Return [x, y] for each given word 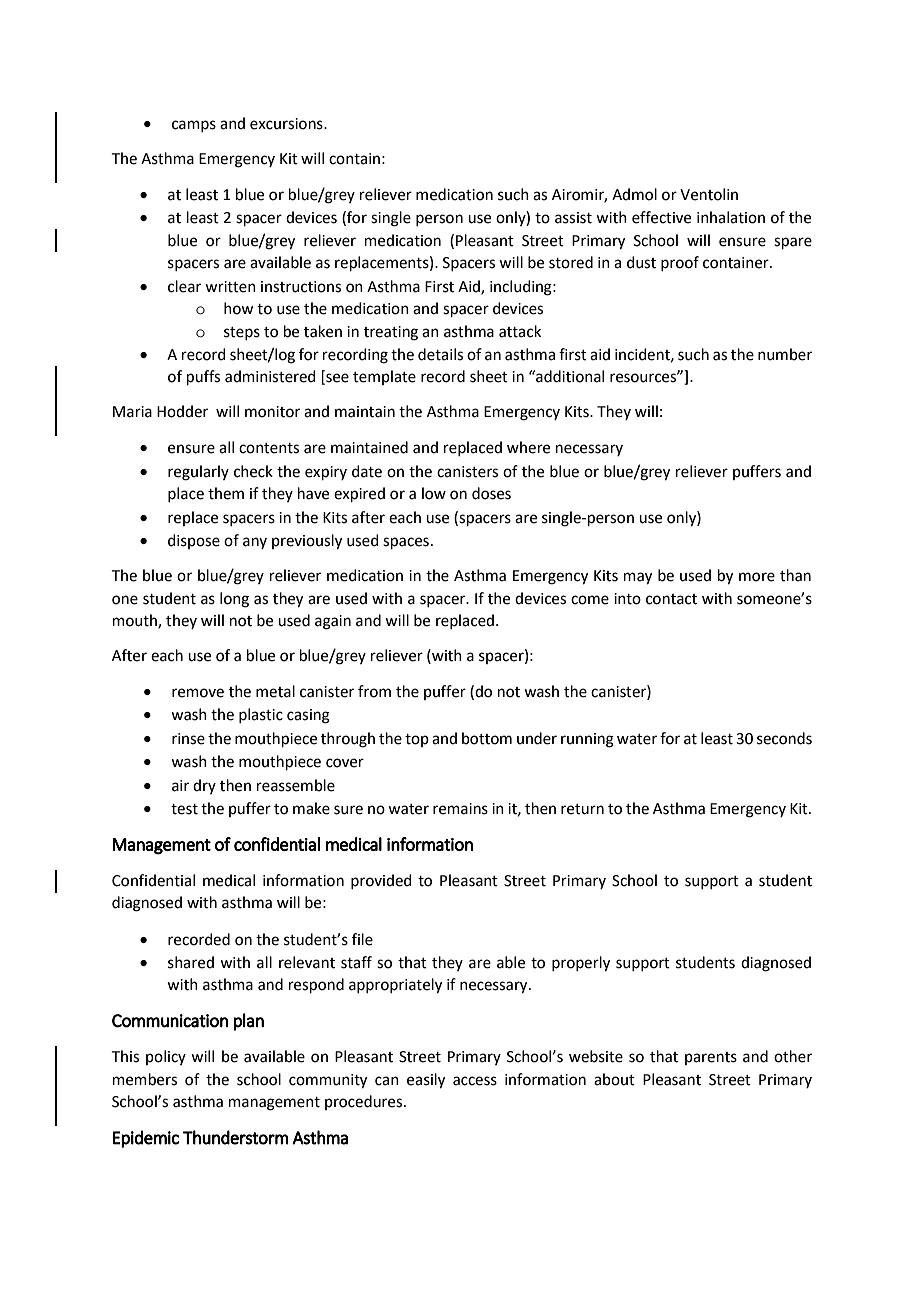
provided [381, 881]
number [785, 354]
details [440, 354]
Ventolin [709, 194]
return [582, 809]
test [184, 809]
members [145, 1079]
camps [194, 126]
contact [671, 599]
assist [573, 218]
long [234, 600]
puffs [203, 377]
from [374, 691]
